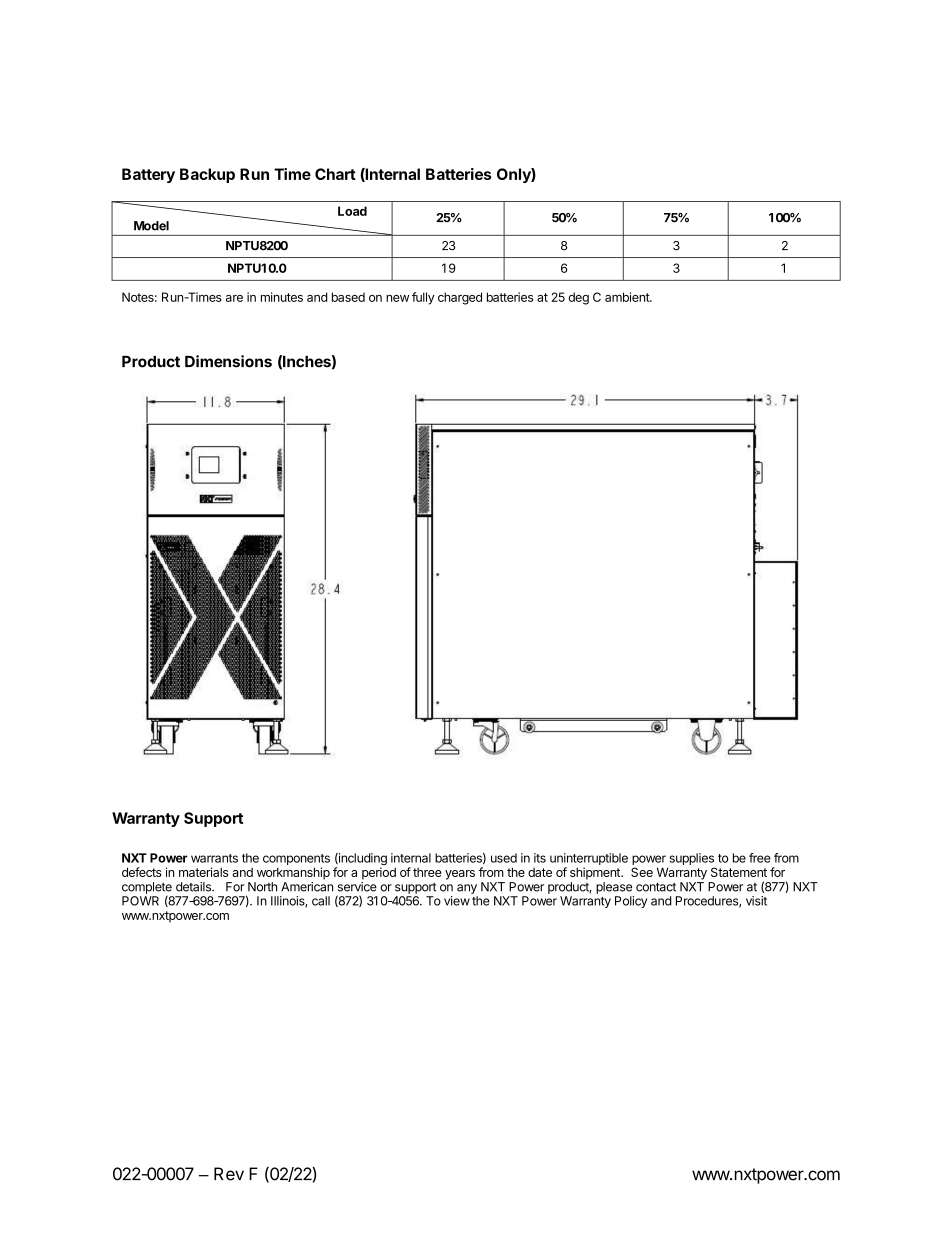 The image size is (952, 1233). Describe the element at coordinates (207, 175) in the page. I see `Backup` at that location.
